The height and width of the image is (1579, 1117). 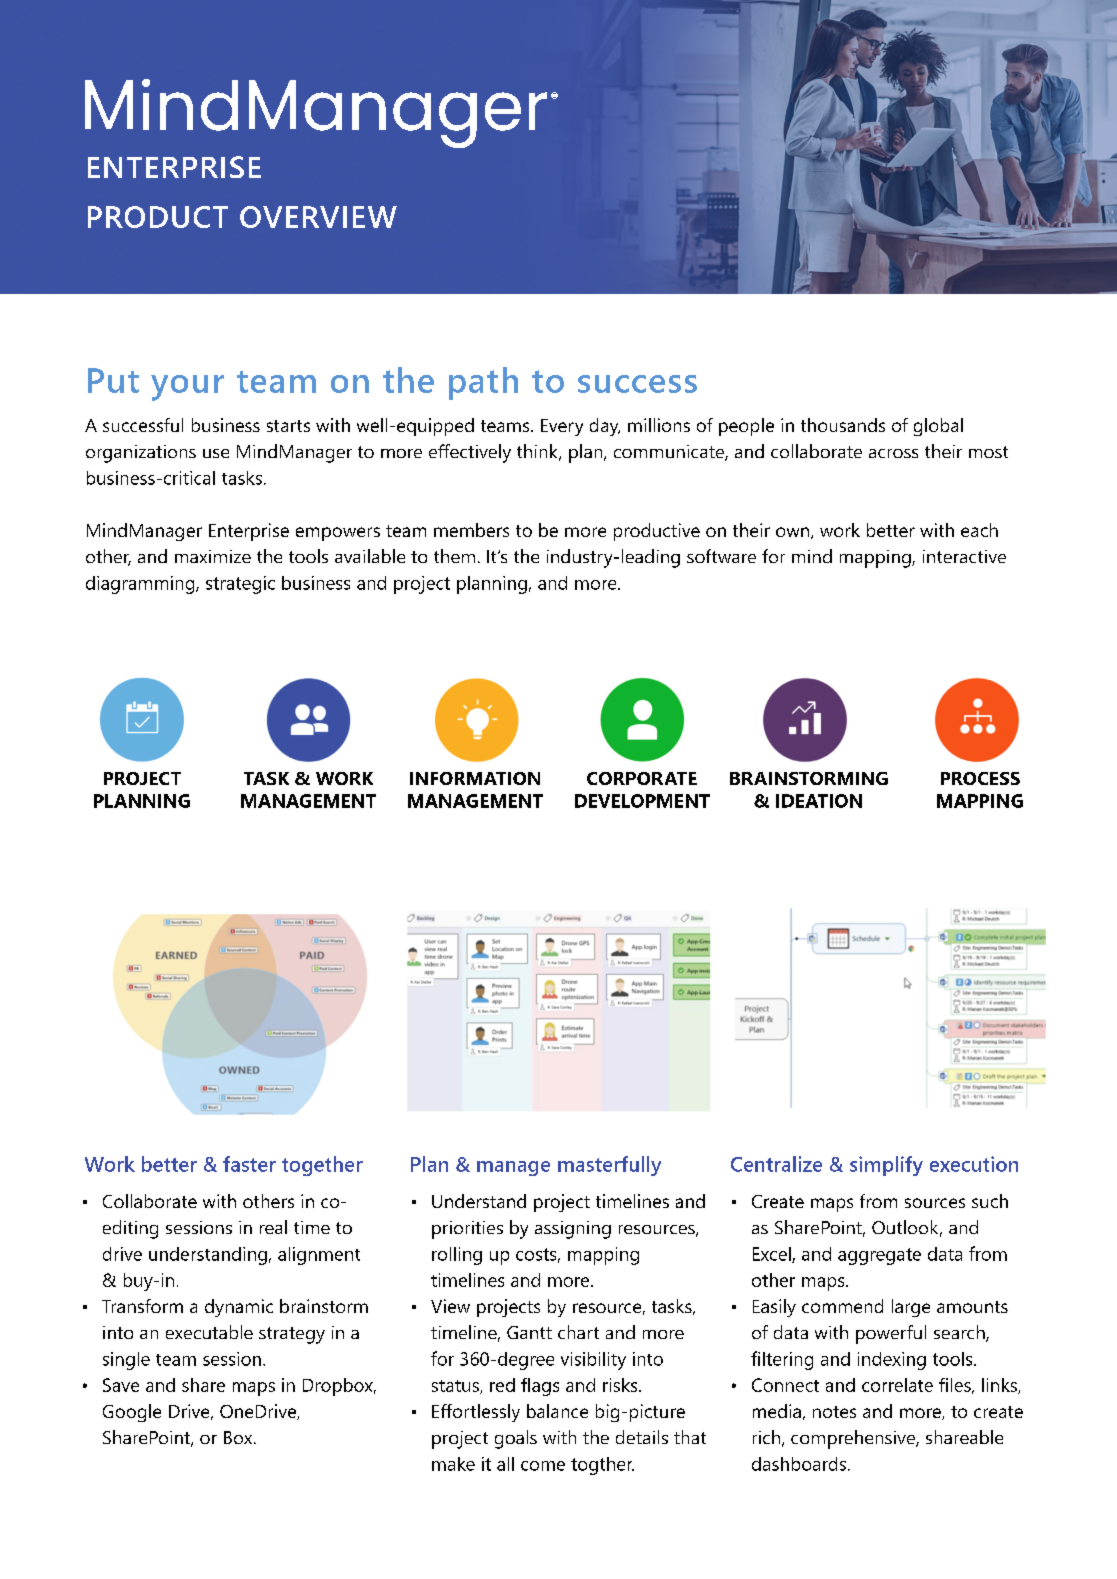 I want to click on PROCESS, so click(x=980, y=778).
